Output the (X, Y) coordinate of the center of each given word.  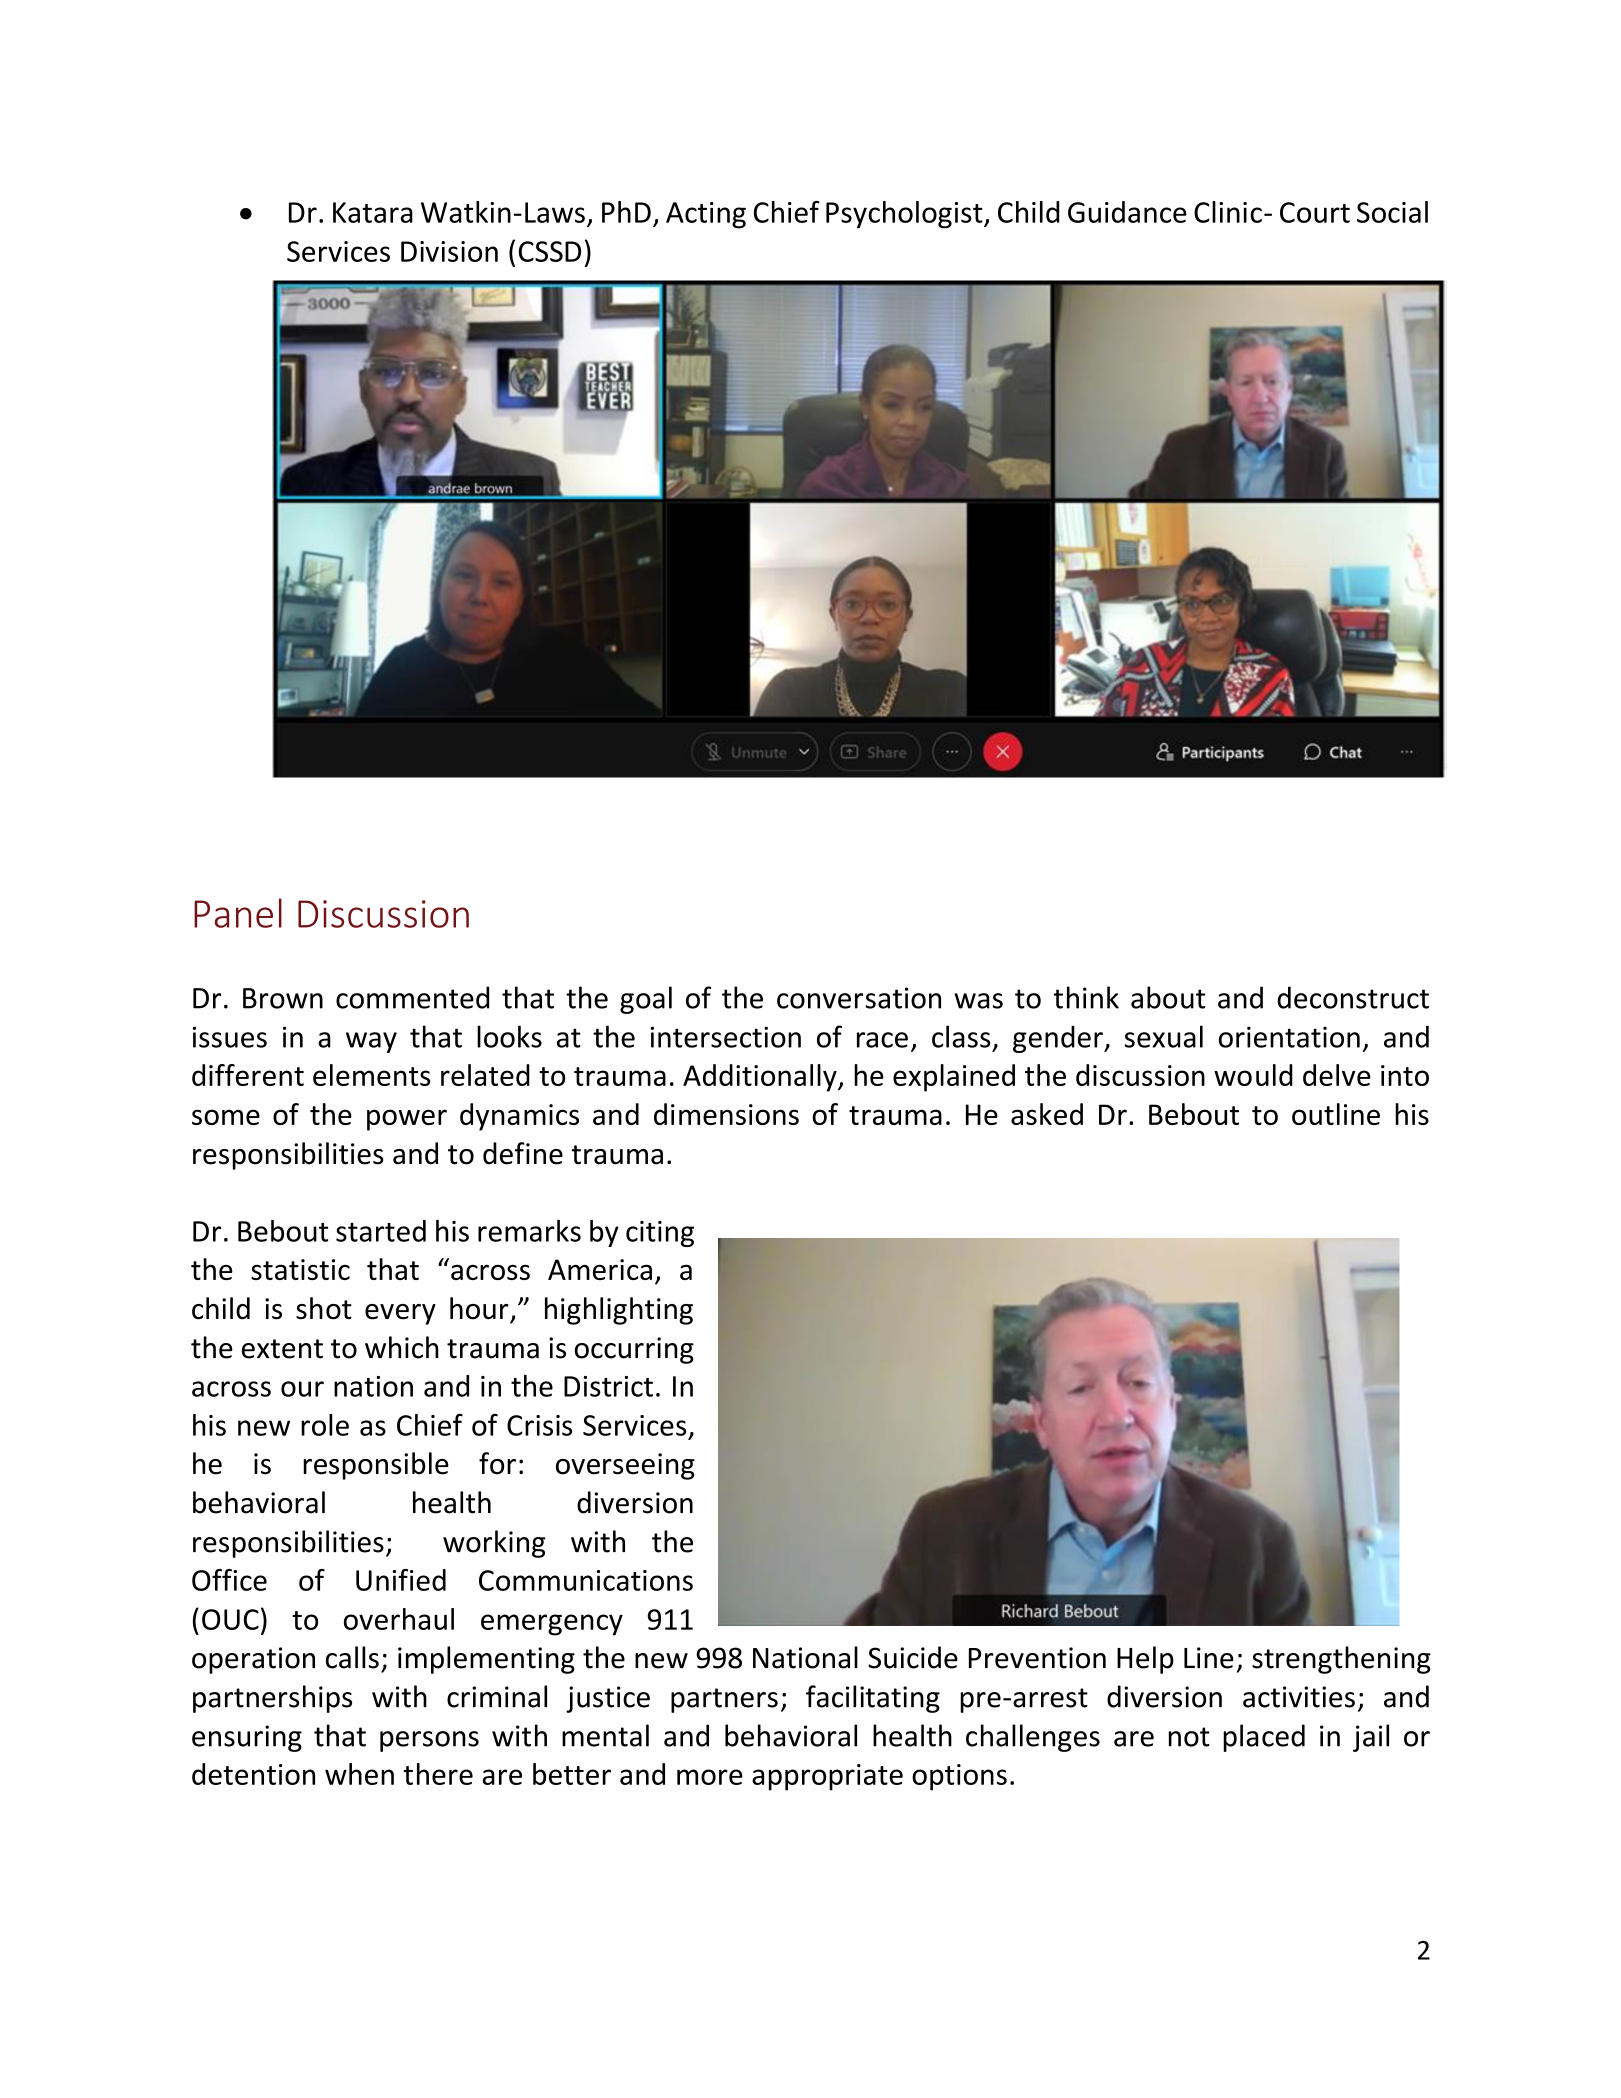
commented (412, 997)
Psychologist (905, 215)
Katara (373, 212)
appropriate (827, 1777)
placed (1264, 1738)
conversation (859, 998)
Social (1392, 212)
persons (429, 1741)
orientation (1289, 1037)
